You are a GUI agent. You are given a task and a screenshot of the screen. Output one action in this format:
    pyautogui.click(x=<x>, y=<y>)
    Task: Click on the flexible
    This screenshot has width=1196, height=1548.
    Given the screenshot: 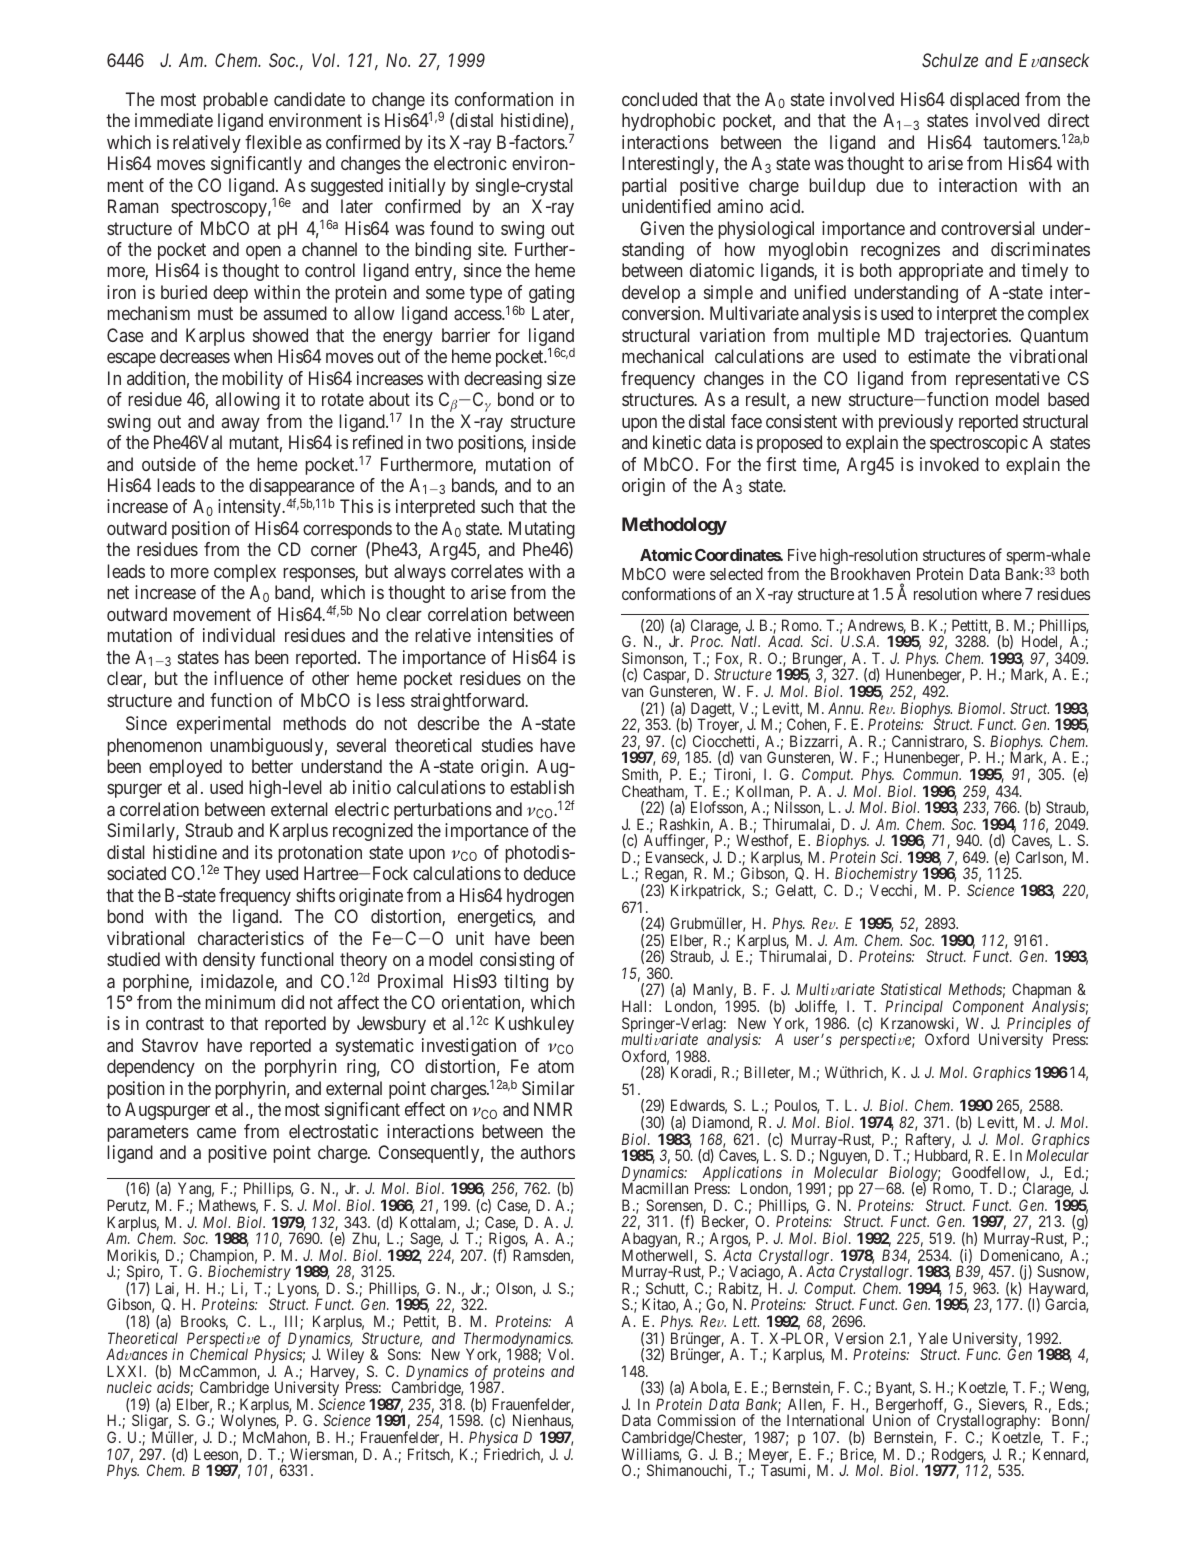 What is the action you would take?
    pyautogui.click(x=273, y=142)
